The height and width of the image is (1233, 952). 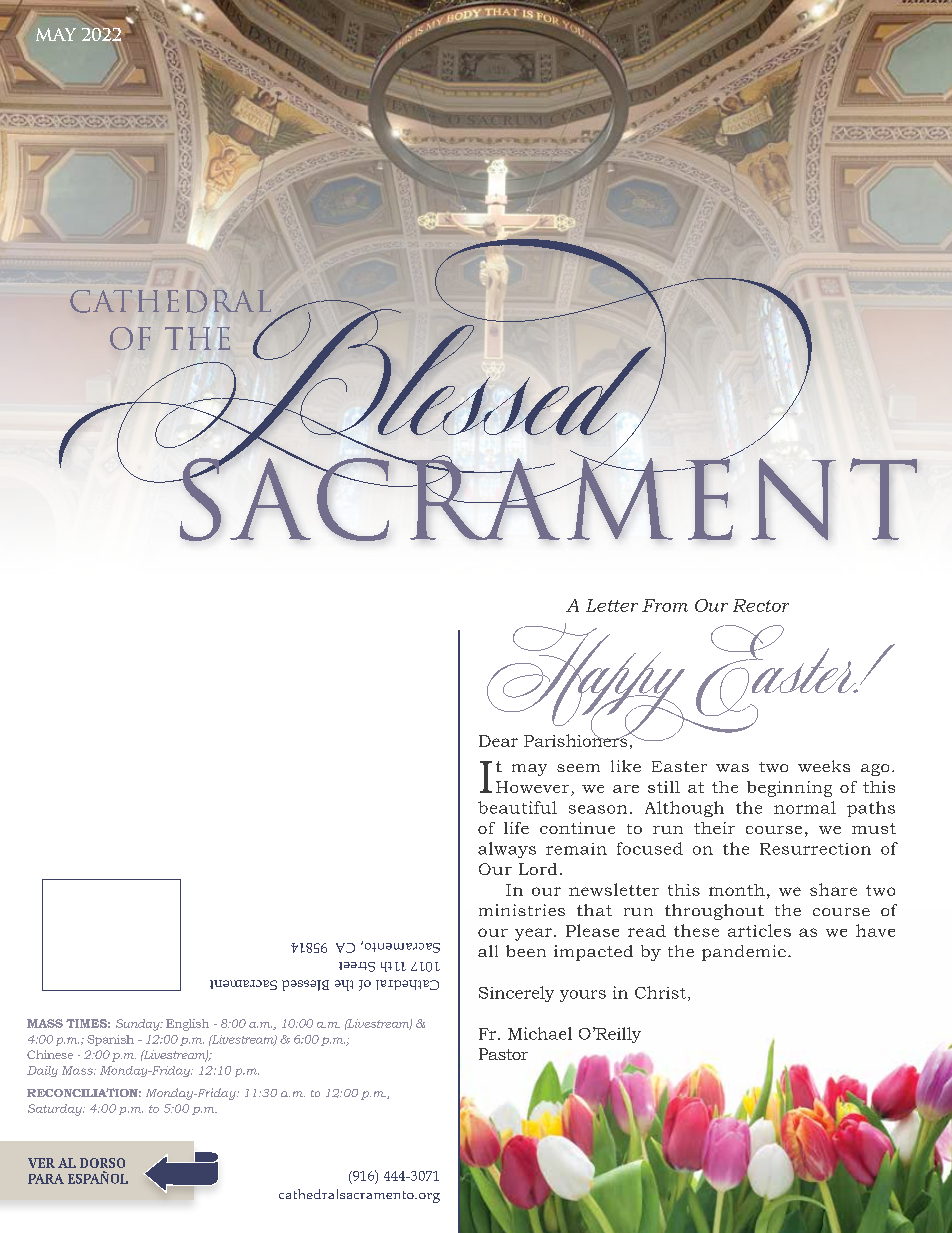 What do you see at coordinates (498, 741) in the image?
I see `Dear` at bounding box center [498, 741].
